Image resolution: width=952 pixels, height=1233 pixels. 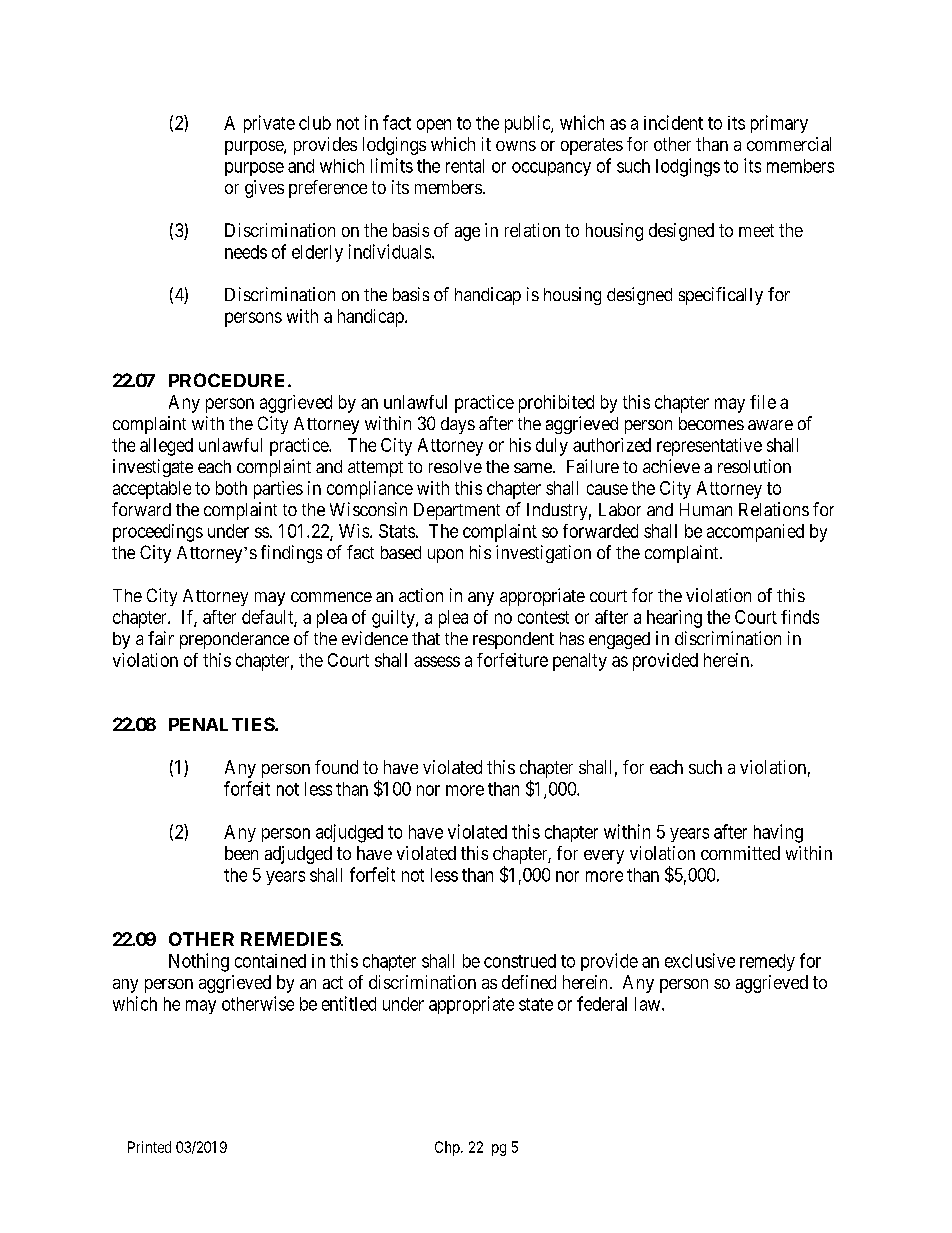 I want to click on days, so click(x=458, y=425).
